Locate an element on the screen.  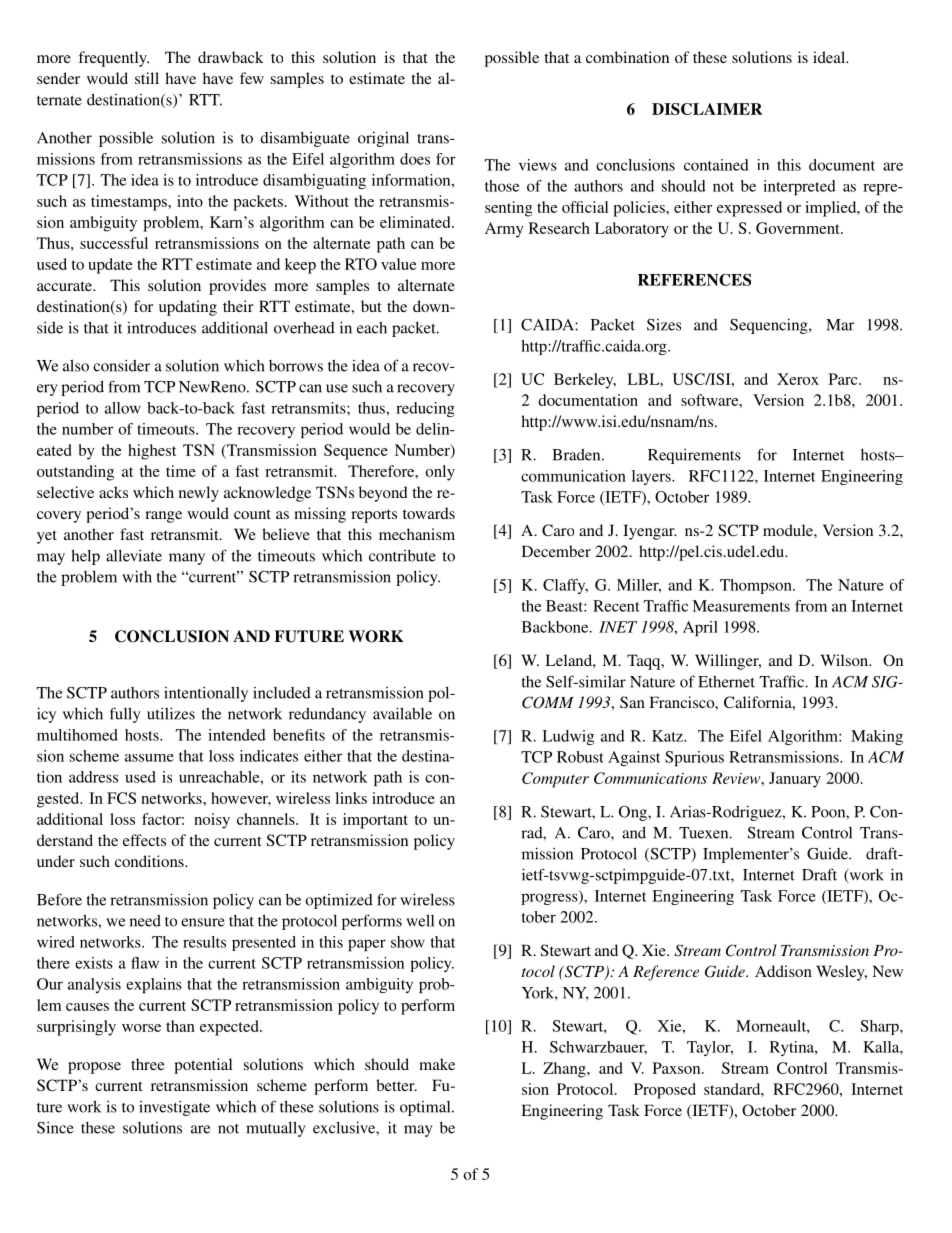
Computer is located at coordinates (555, 780).
